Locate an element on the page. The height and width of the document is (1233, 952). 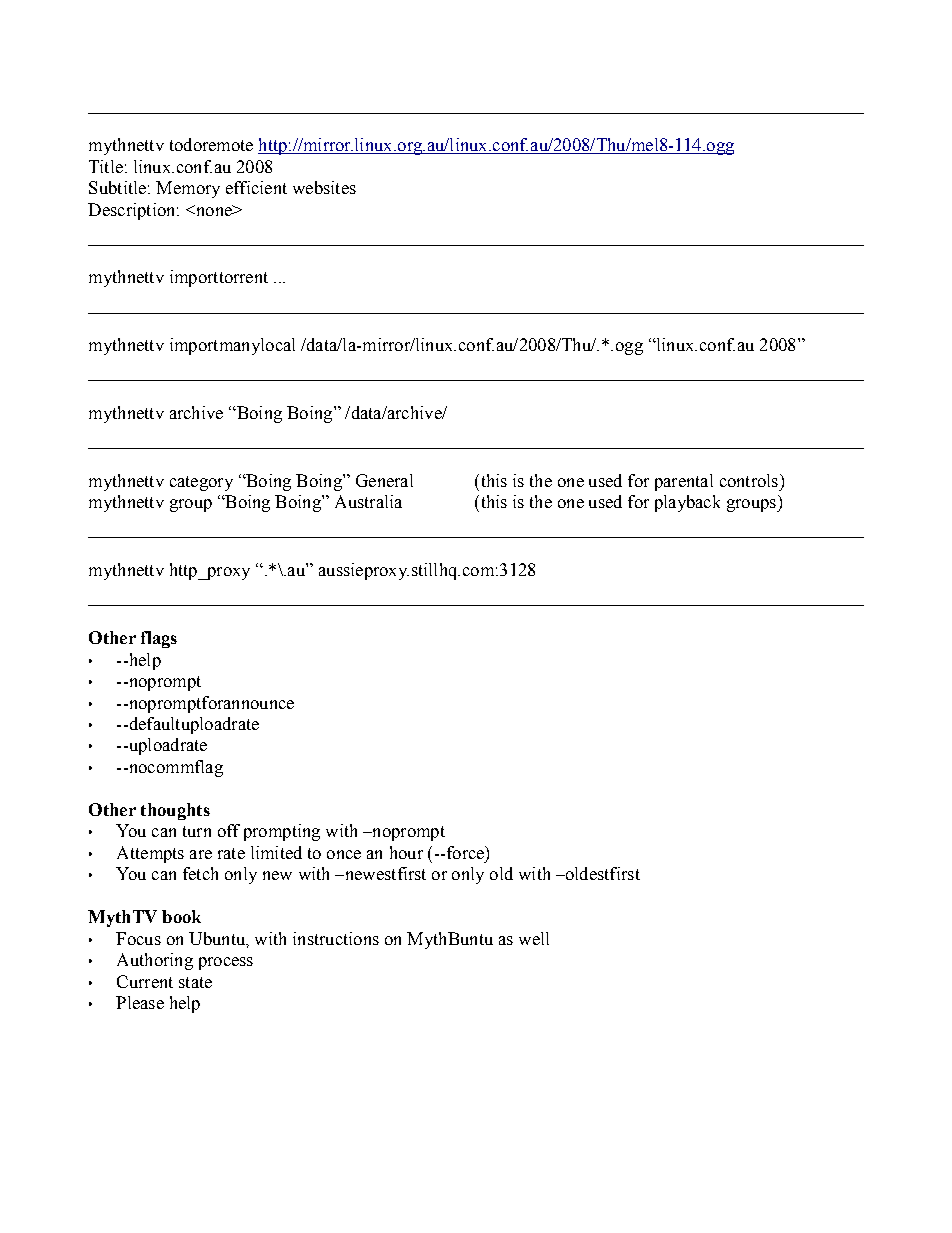
well is located at coordinates (534, 938).
